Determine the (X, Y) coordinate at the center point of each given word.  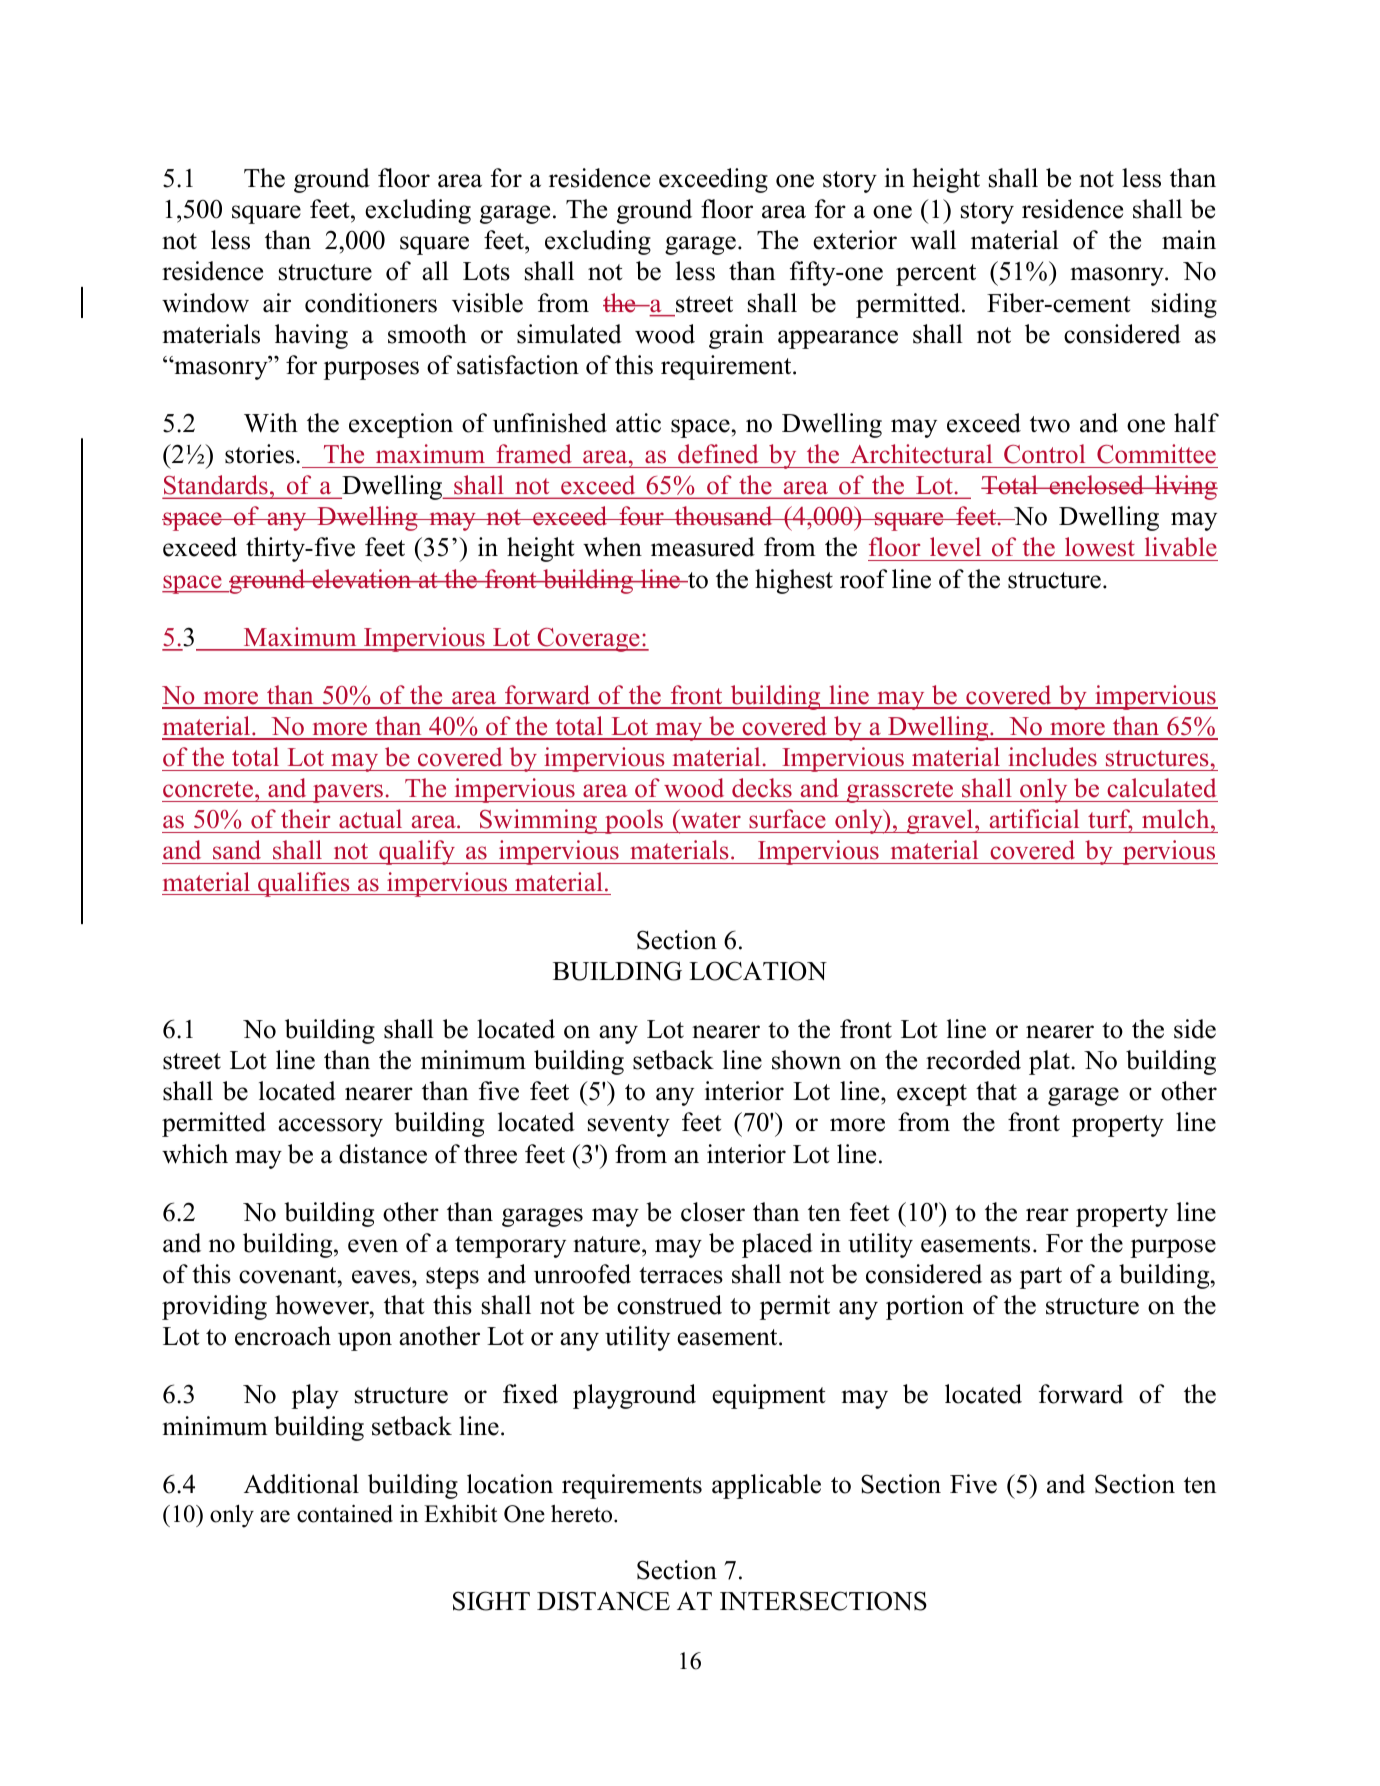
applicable (766, 1486)
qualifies (304, 884)
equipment (768, 1396)
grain (736, 336)
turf (1110, 820)
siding (1184, 305)
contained (345, 1513)
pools (634, 821)
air (277, 303)
